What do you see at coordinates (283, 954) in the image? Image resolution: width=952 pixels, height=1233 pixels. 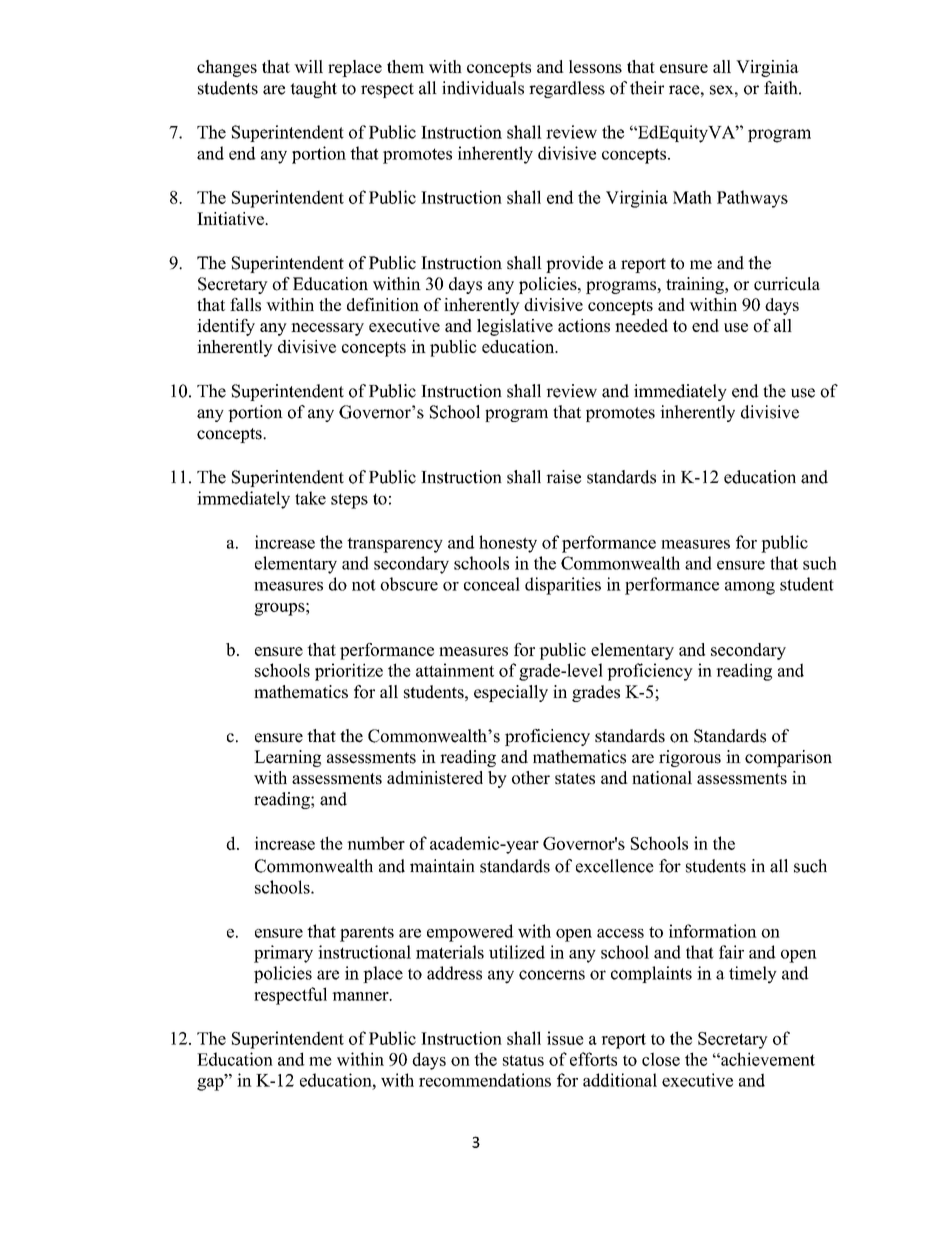 I see `primary` at bounding box center [283, 954].
